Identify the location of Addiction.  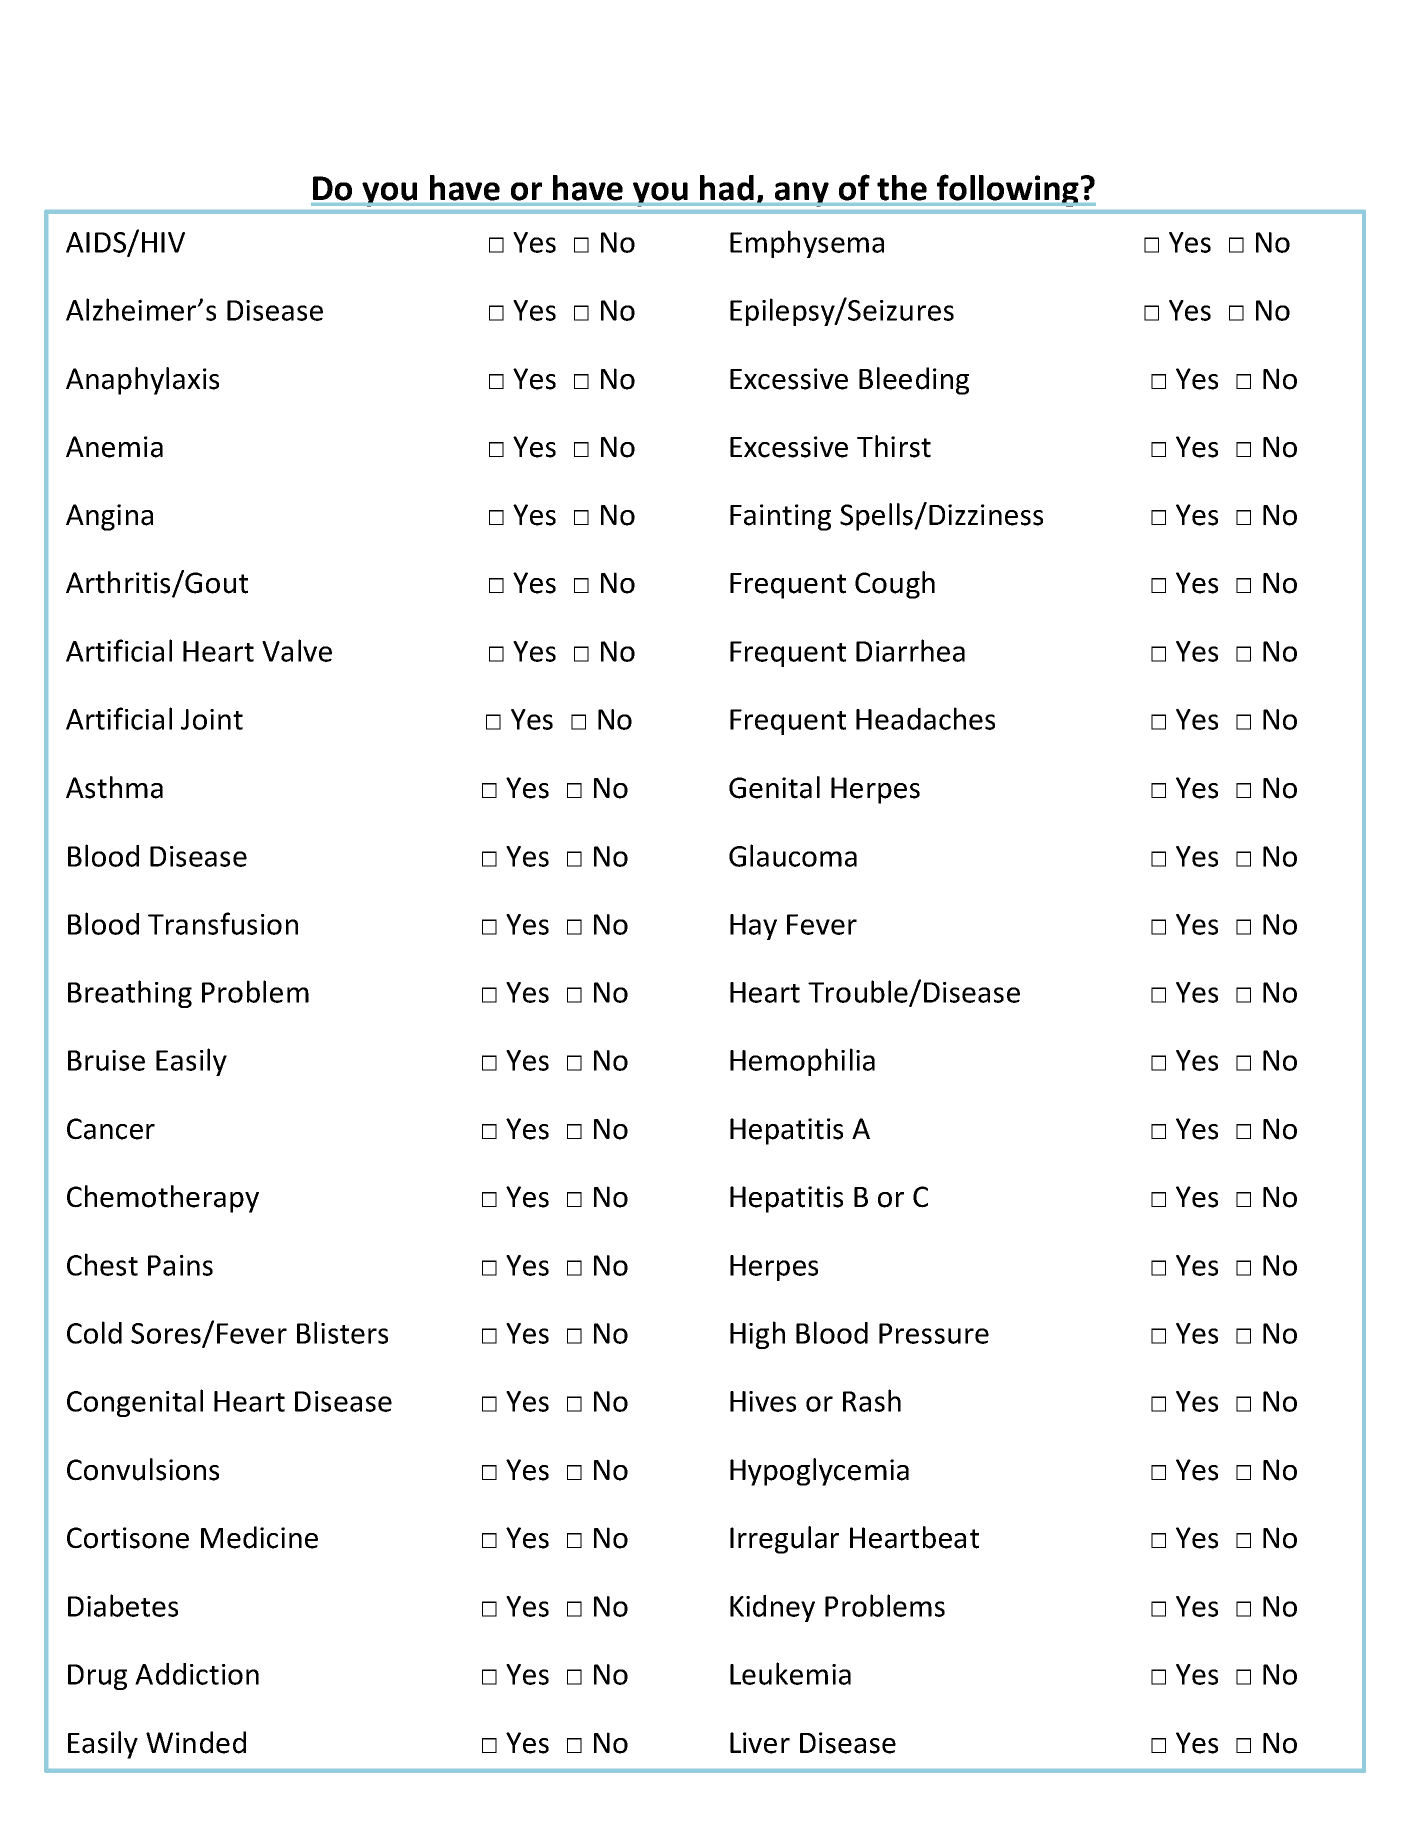
(197, 1674).
